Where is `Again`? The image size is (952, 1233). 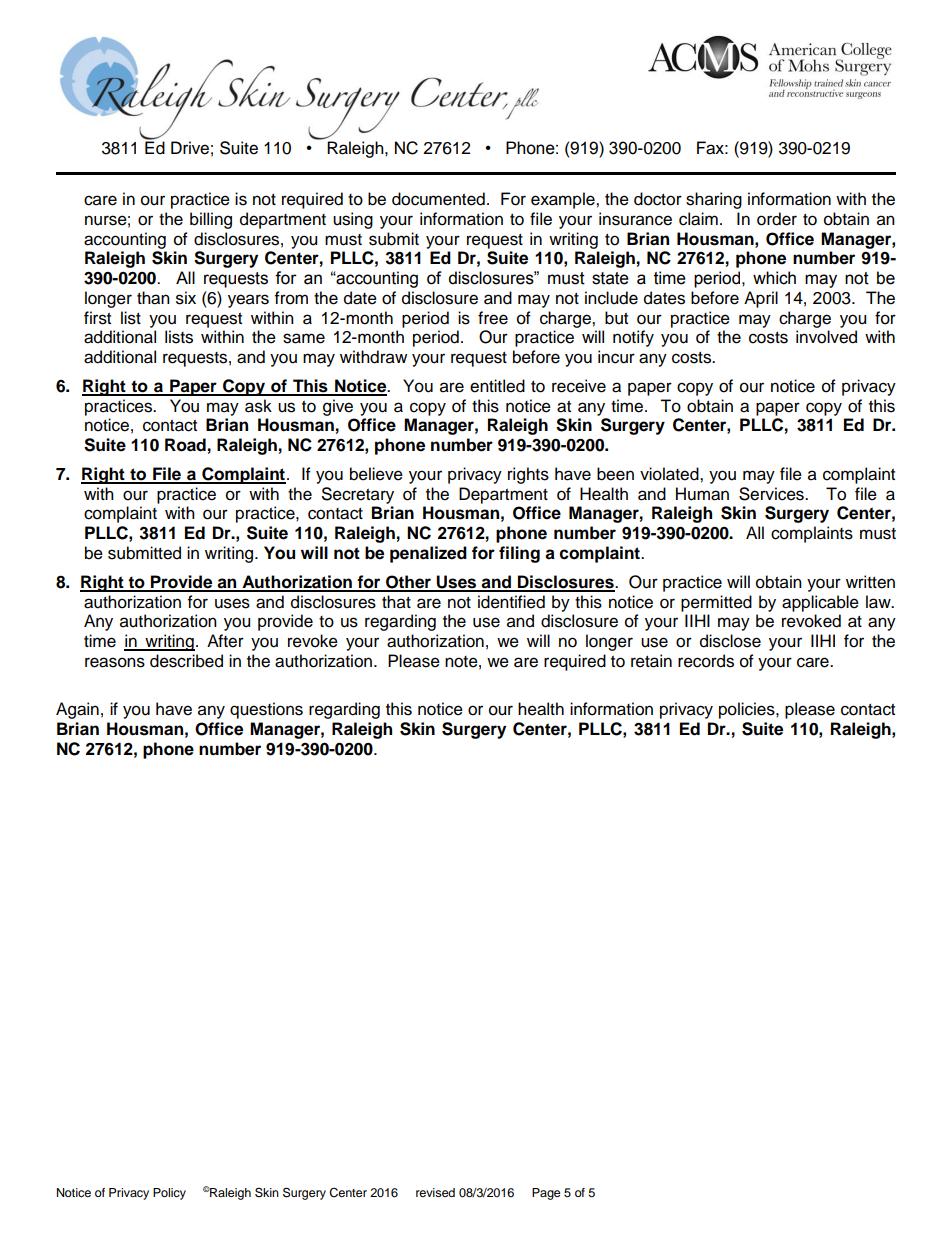 Again is located at coordinates (77, 710).
